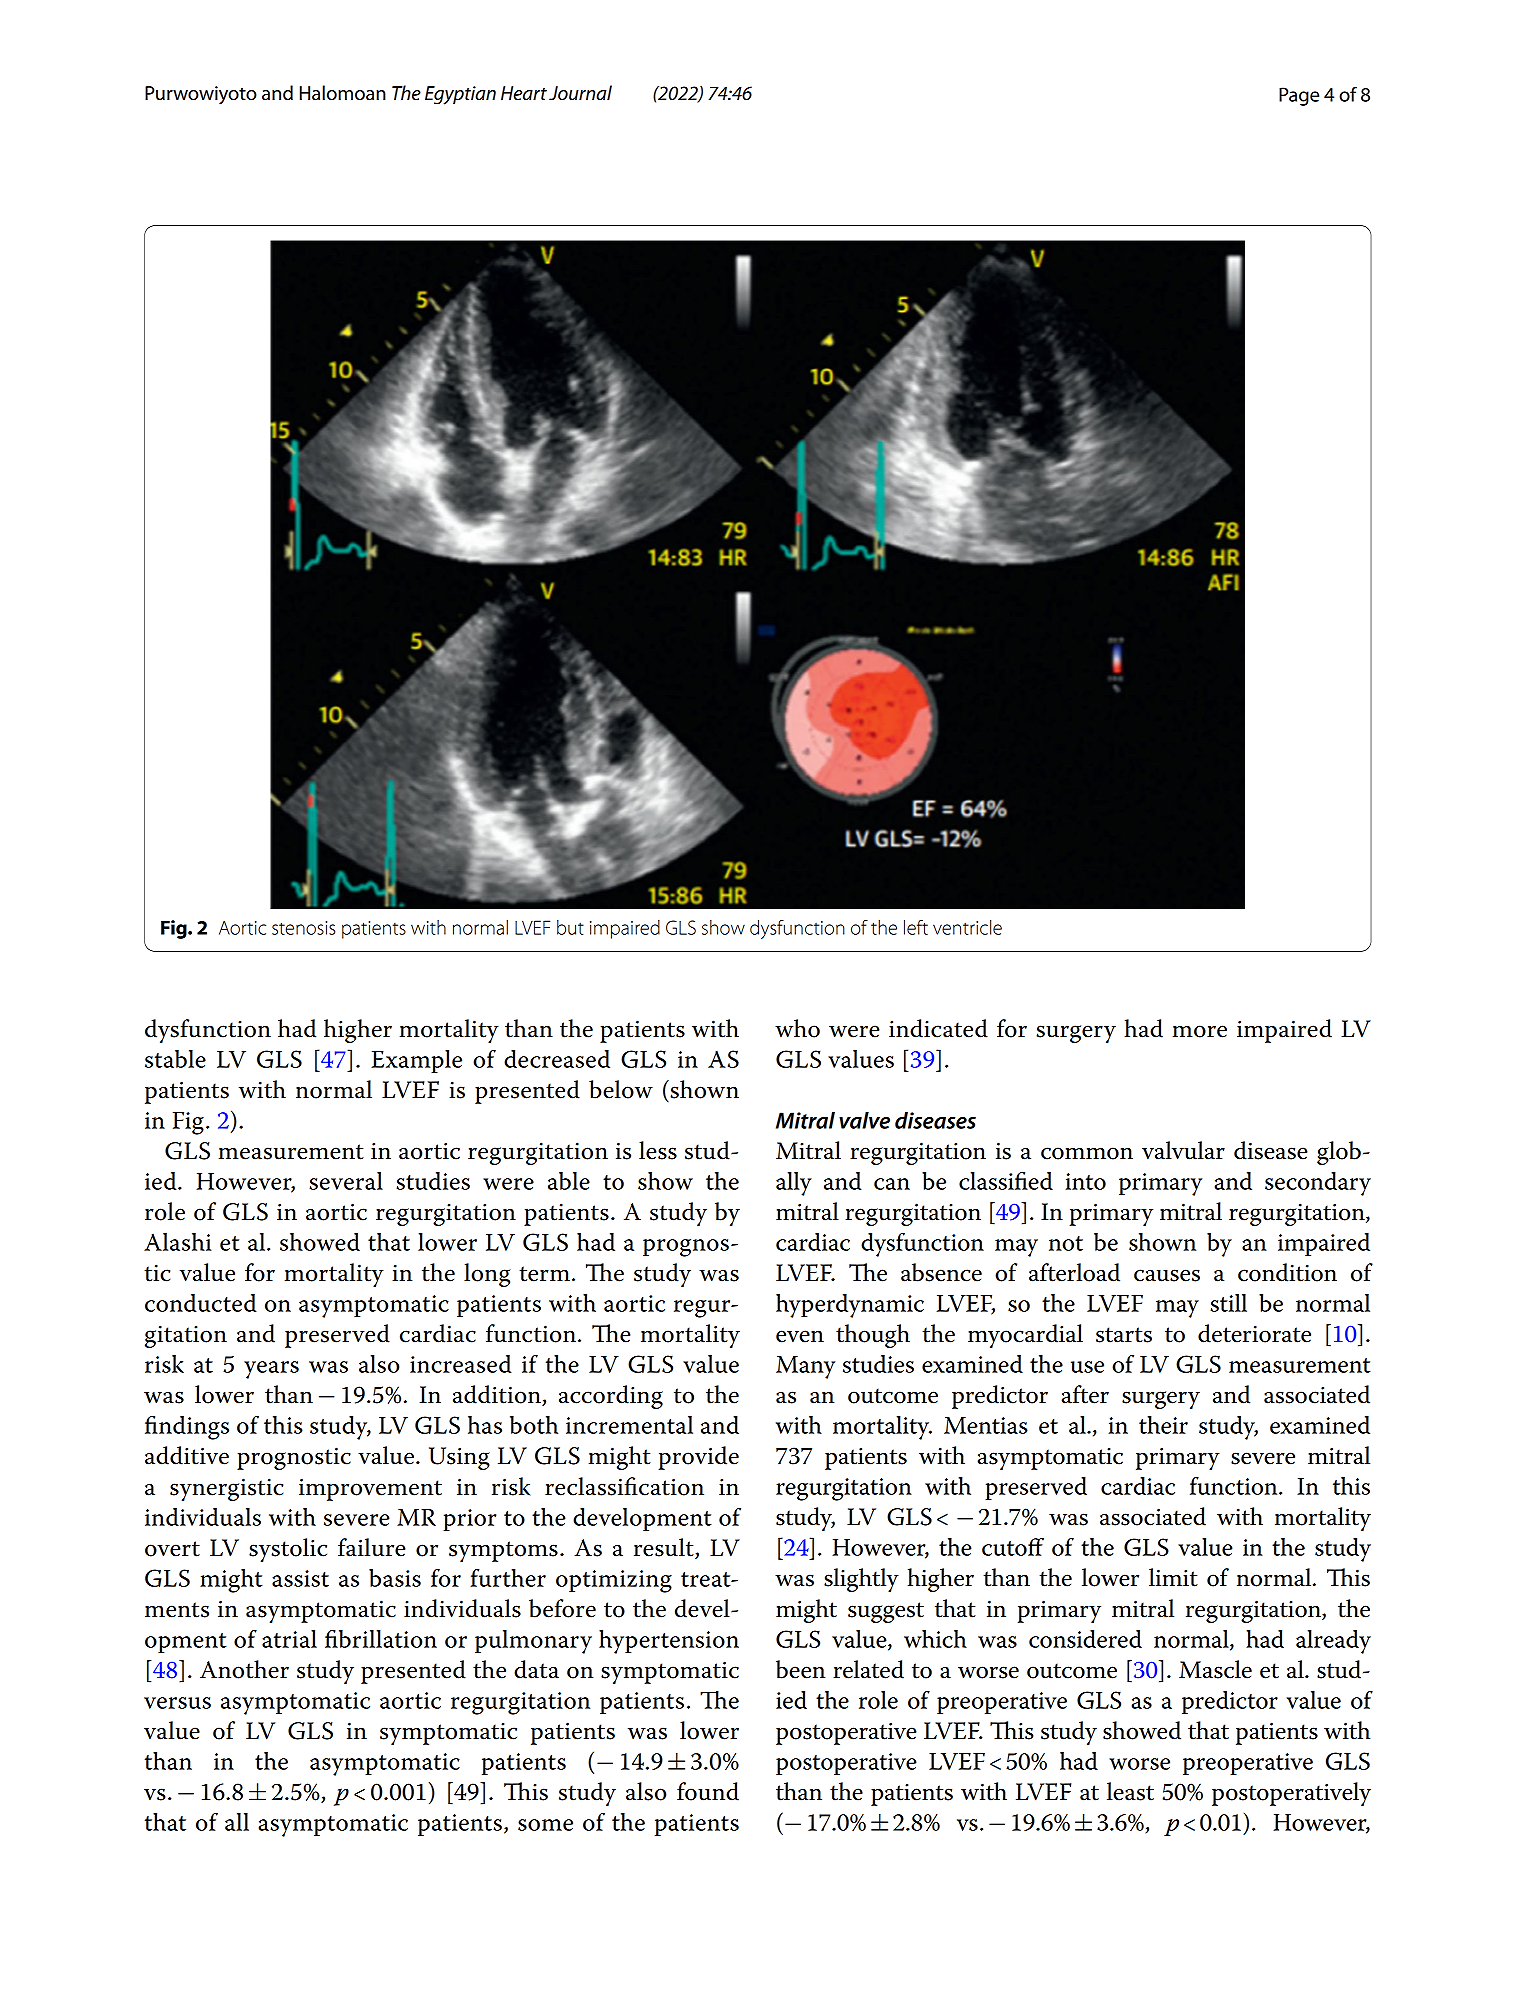  I want to click on Page, so click(1299, 96).
